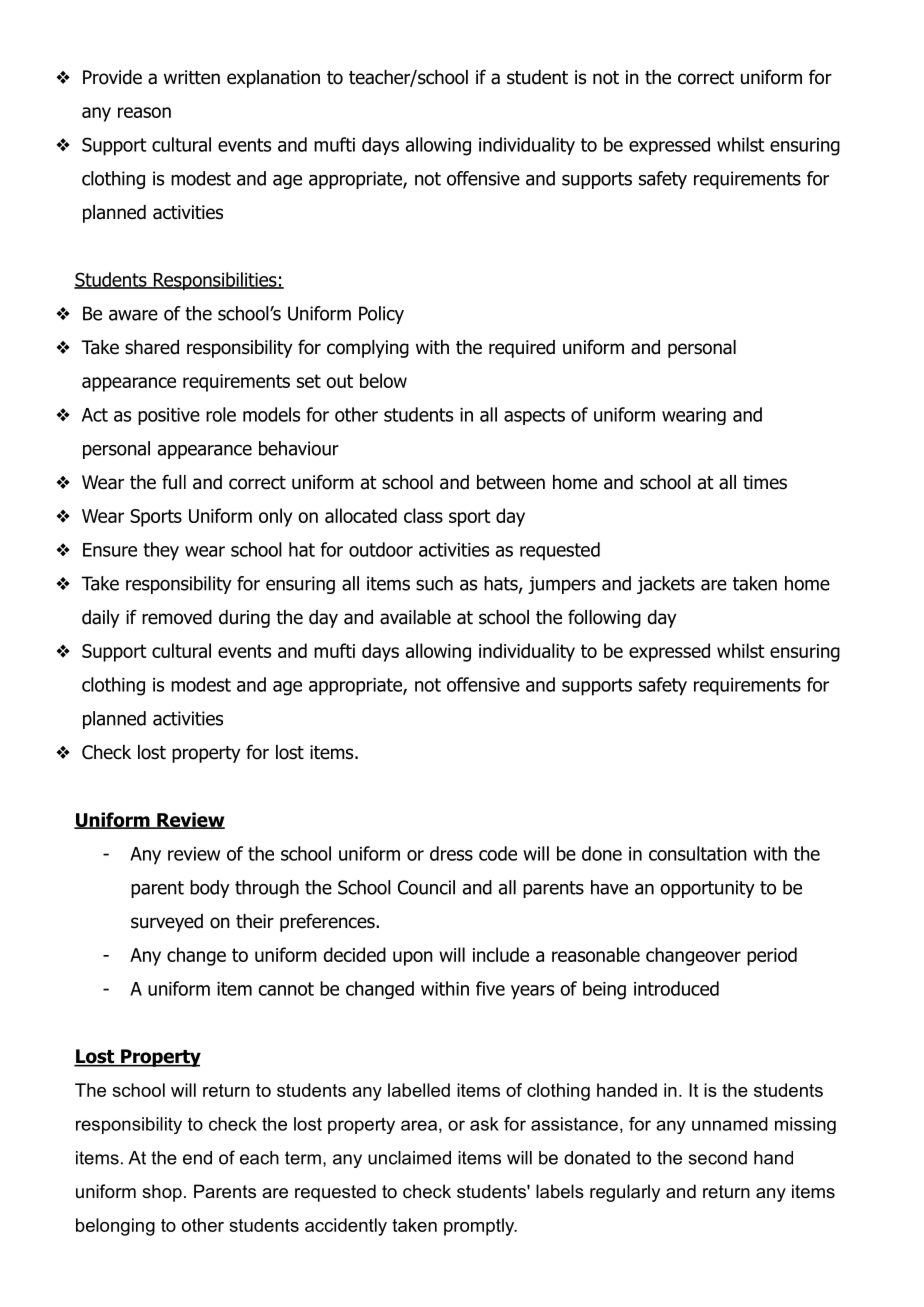  I want to click on consultation, so click(698, 853).
